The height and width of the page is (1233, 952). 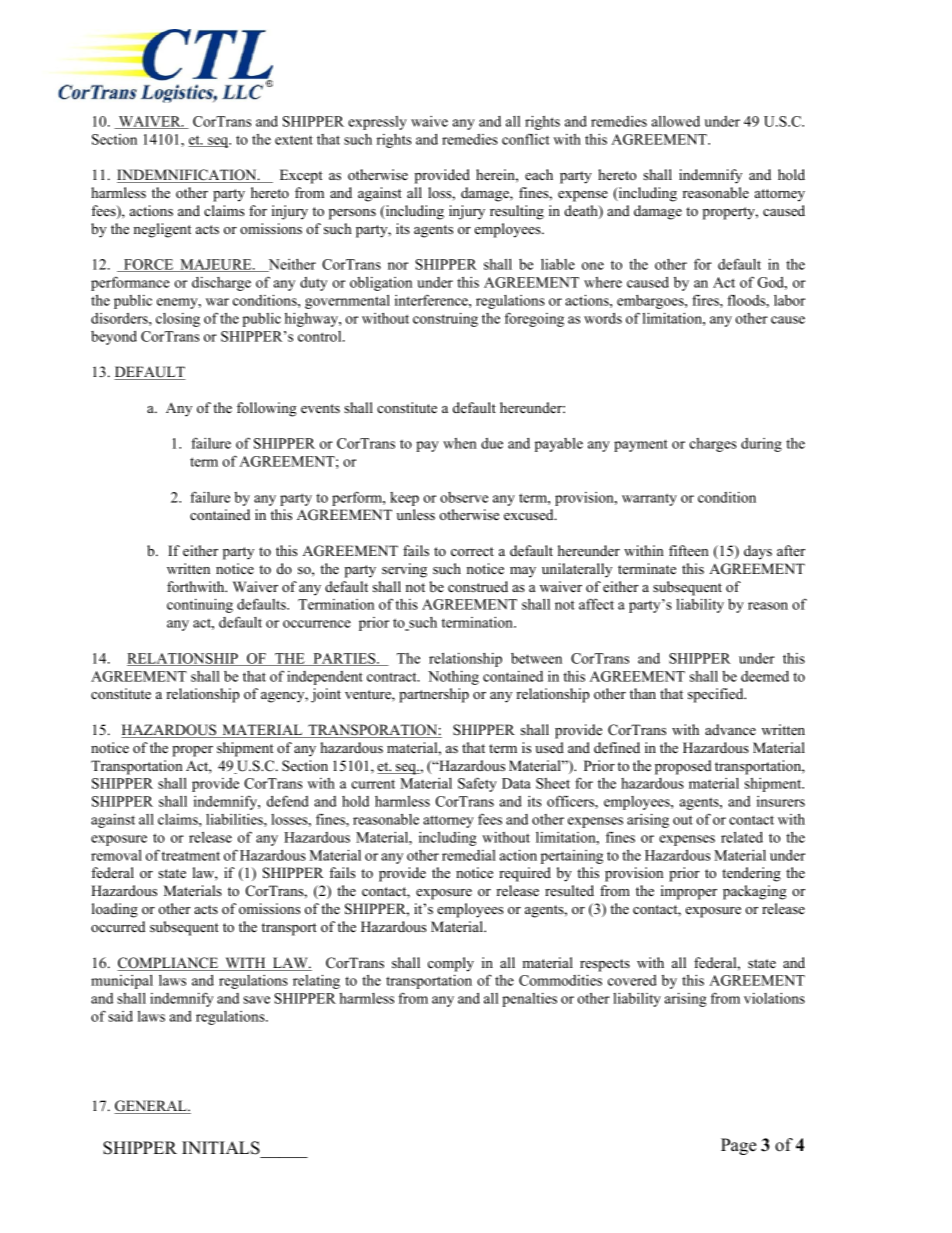 I want to click on Nothing, so click(x=453, y=677).
